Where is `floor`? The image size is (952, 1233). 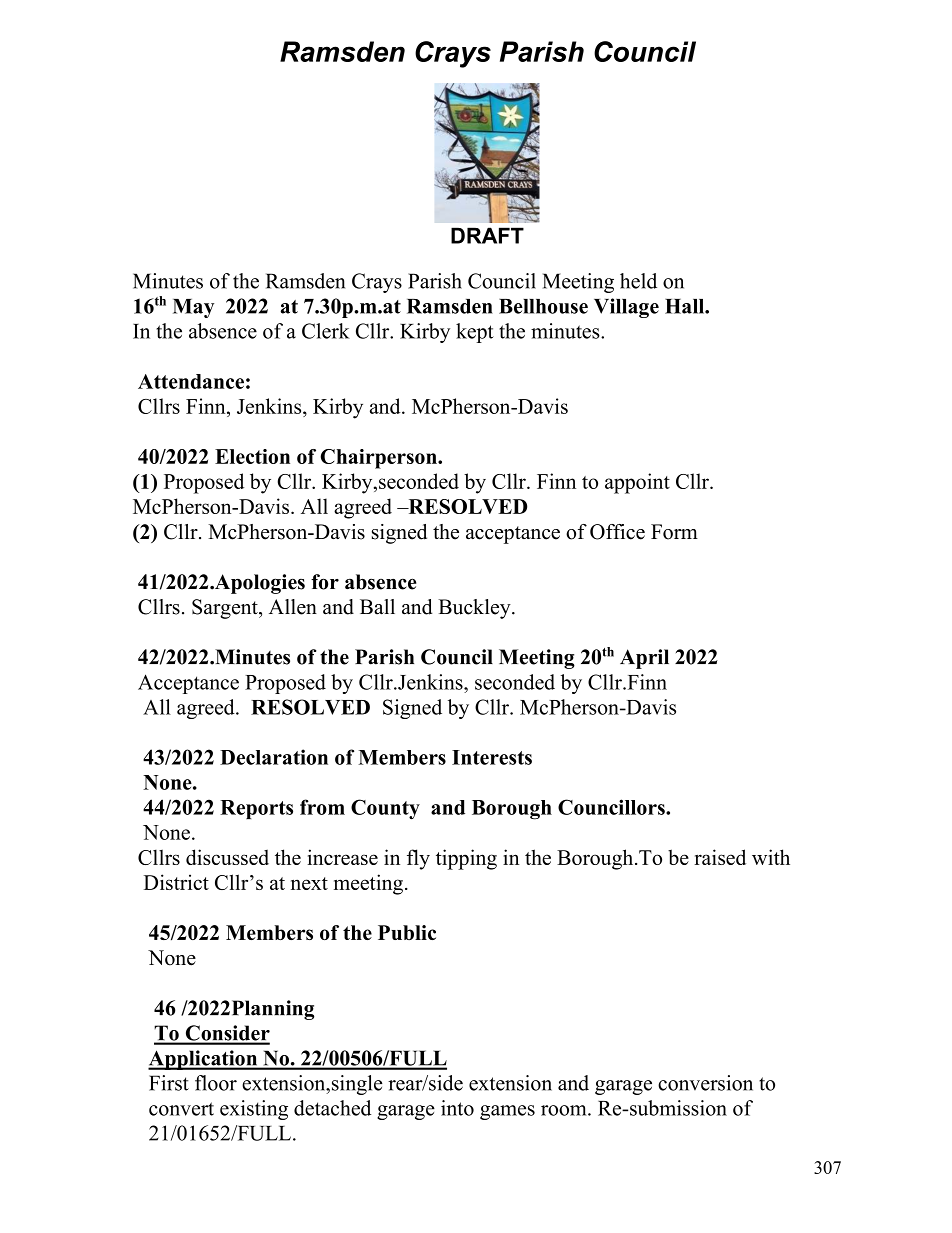
floor is located at coordinates (216, 1083).
